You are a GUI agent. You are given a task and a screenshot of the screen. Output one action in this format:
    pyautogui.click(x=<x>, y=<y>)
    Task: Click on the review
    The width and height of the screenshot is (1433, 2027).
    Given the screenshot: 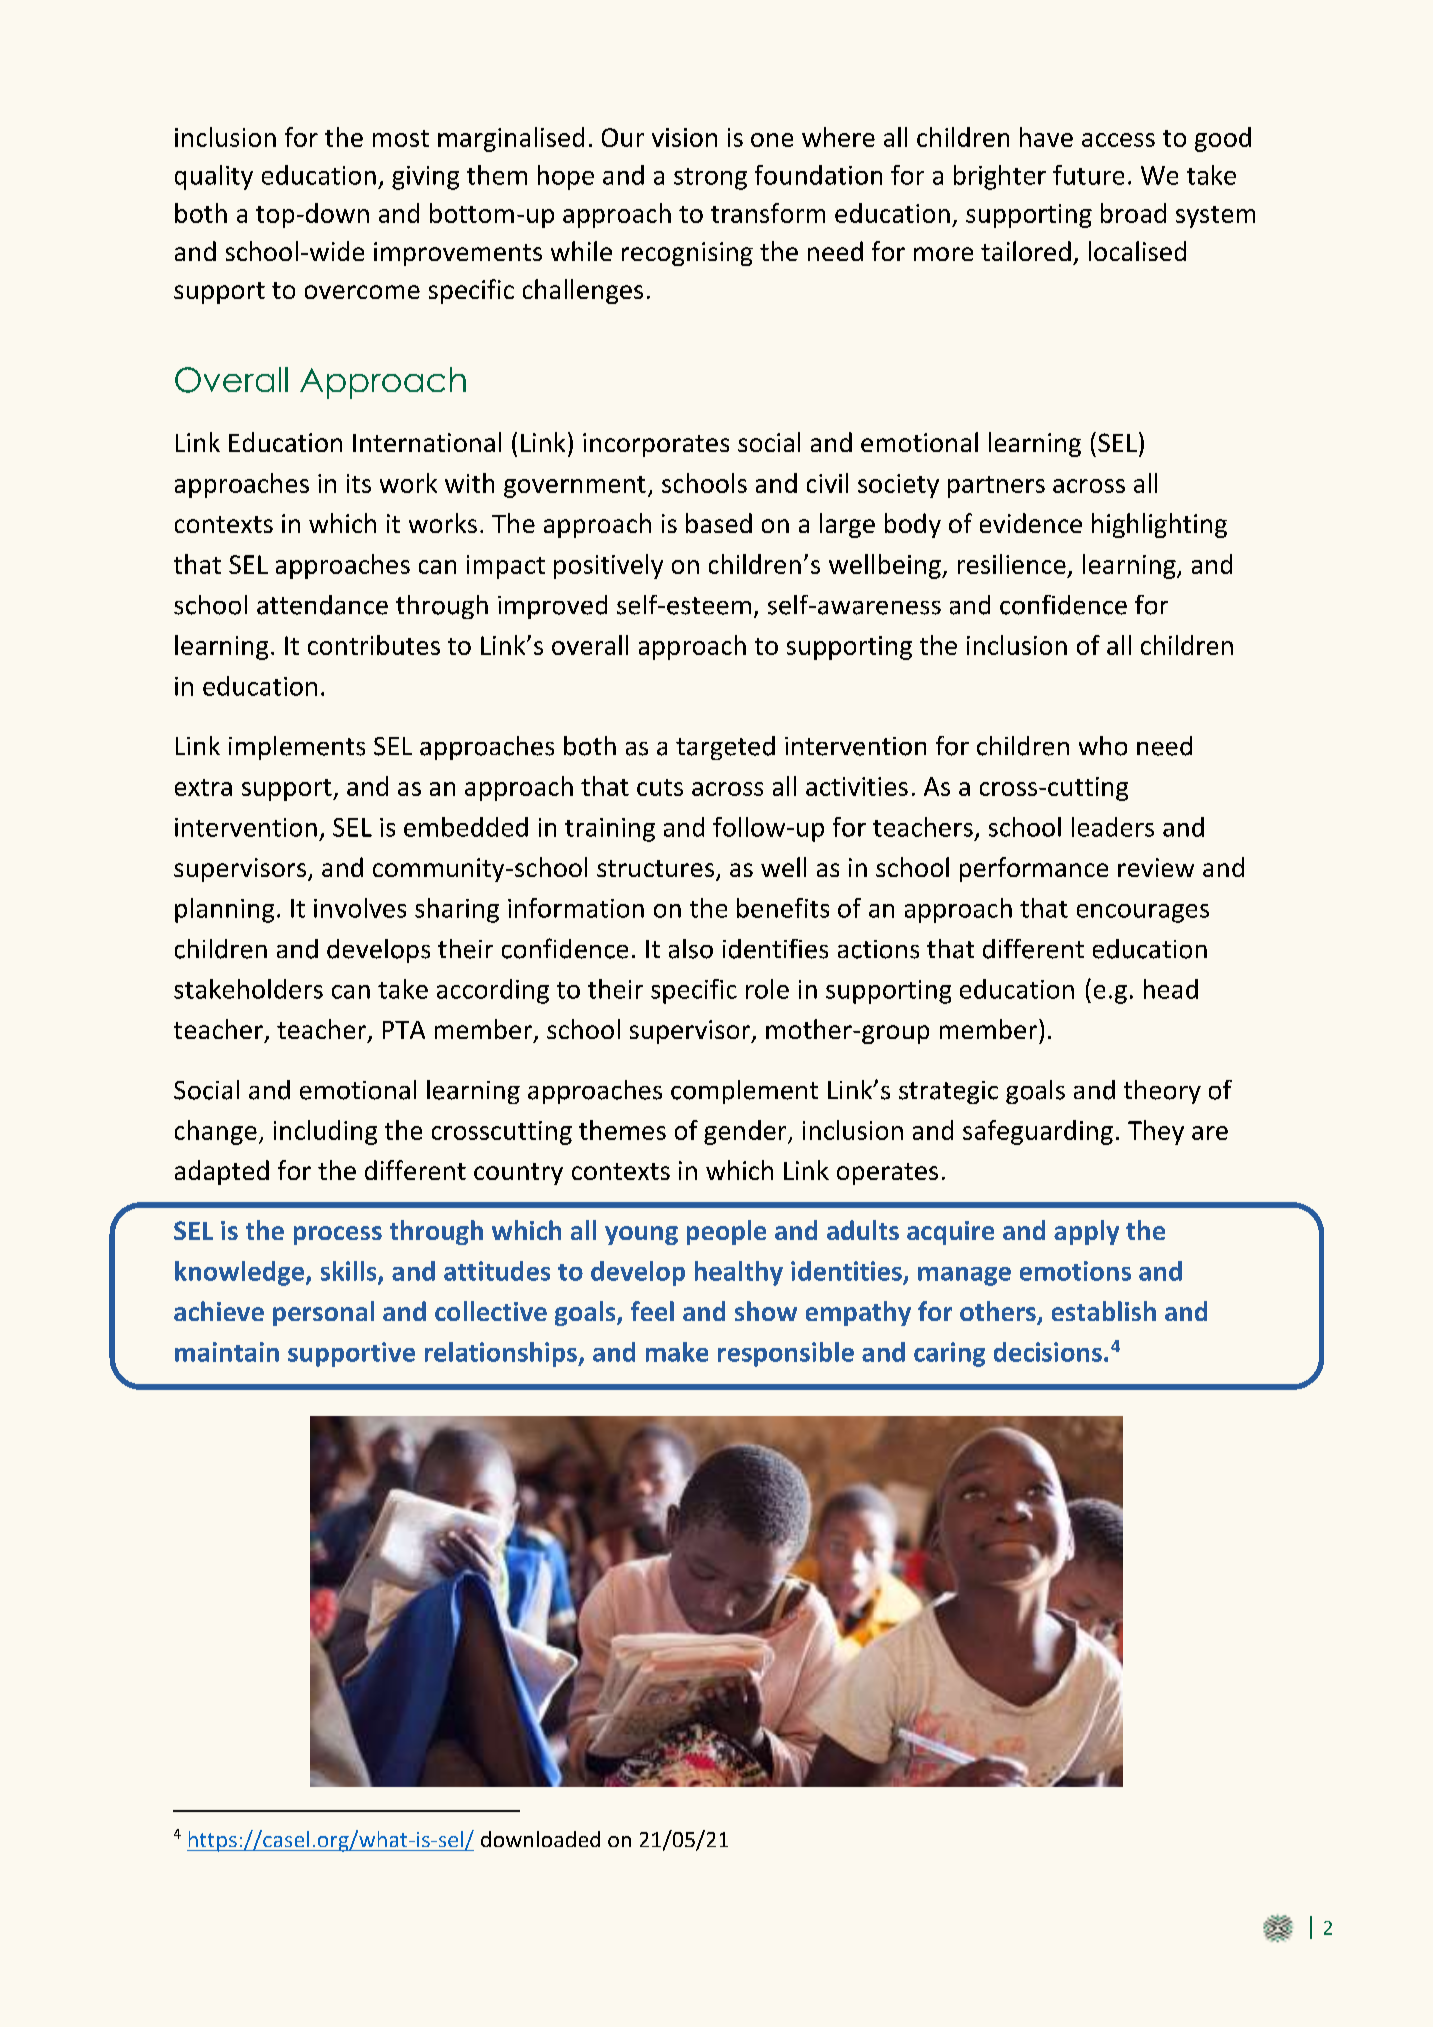 What is the action you would take?
    pyautogui.click(x=1156, y=867)
